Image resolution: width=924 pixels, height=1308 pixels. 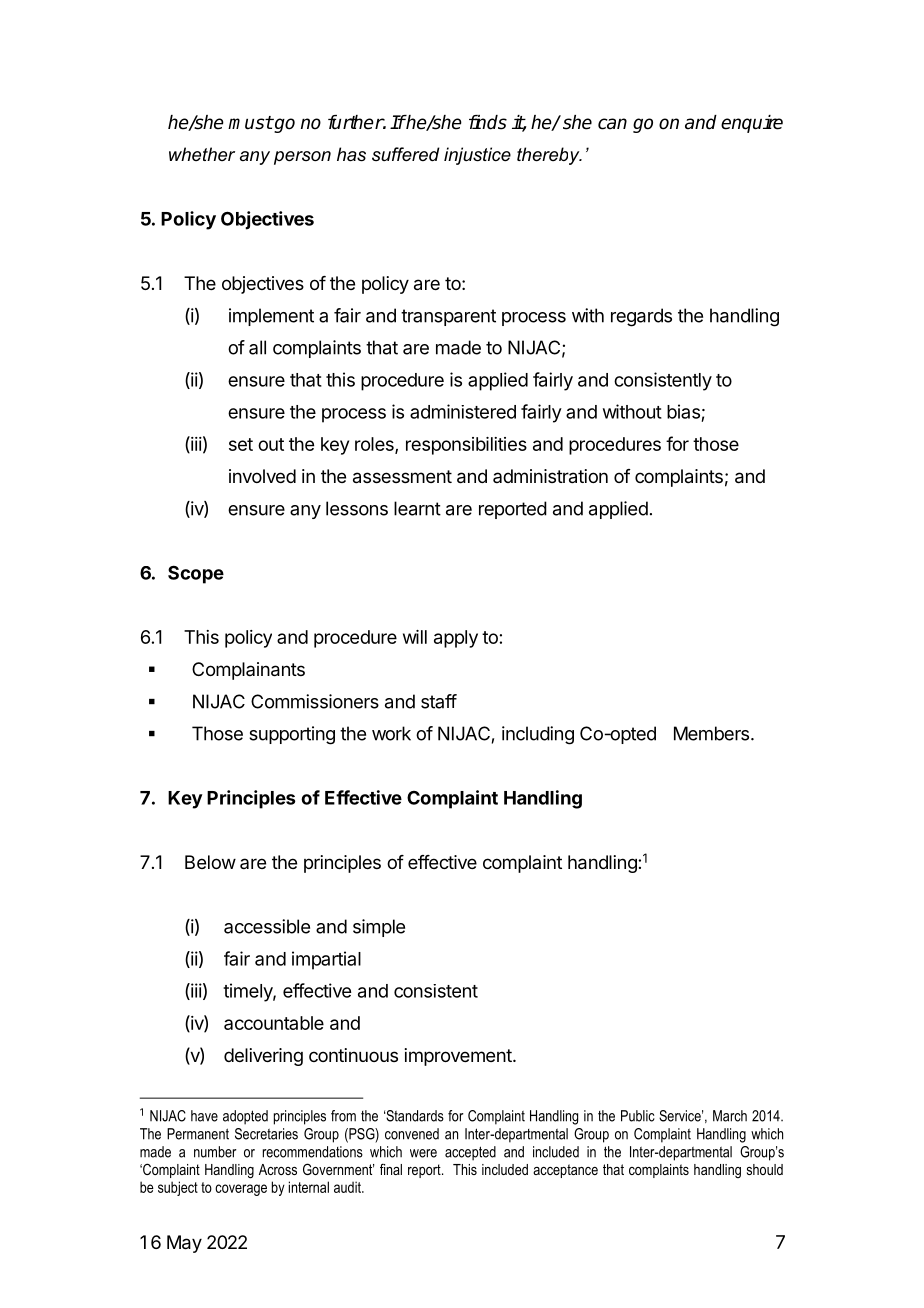 What do you see at coordinates (379, 928) in the image?
I see `simple` at bounding box center [379, 928].
